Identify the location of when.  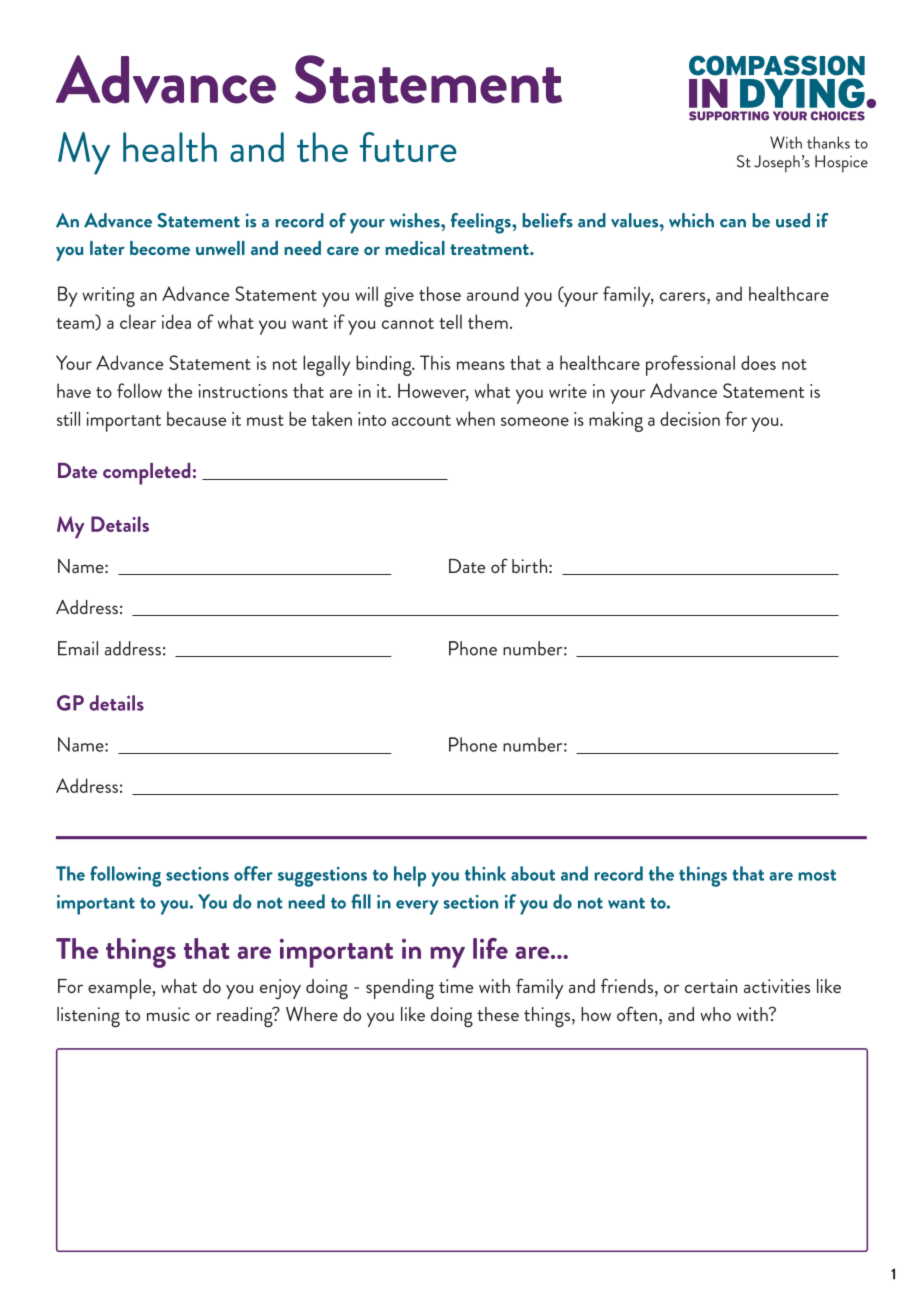
(475, 418).
